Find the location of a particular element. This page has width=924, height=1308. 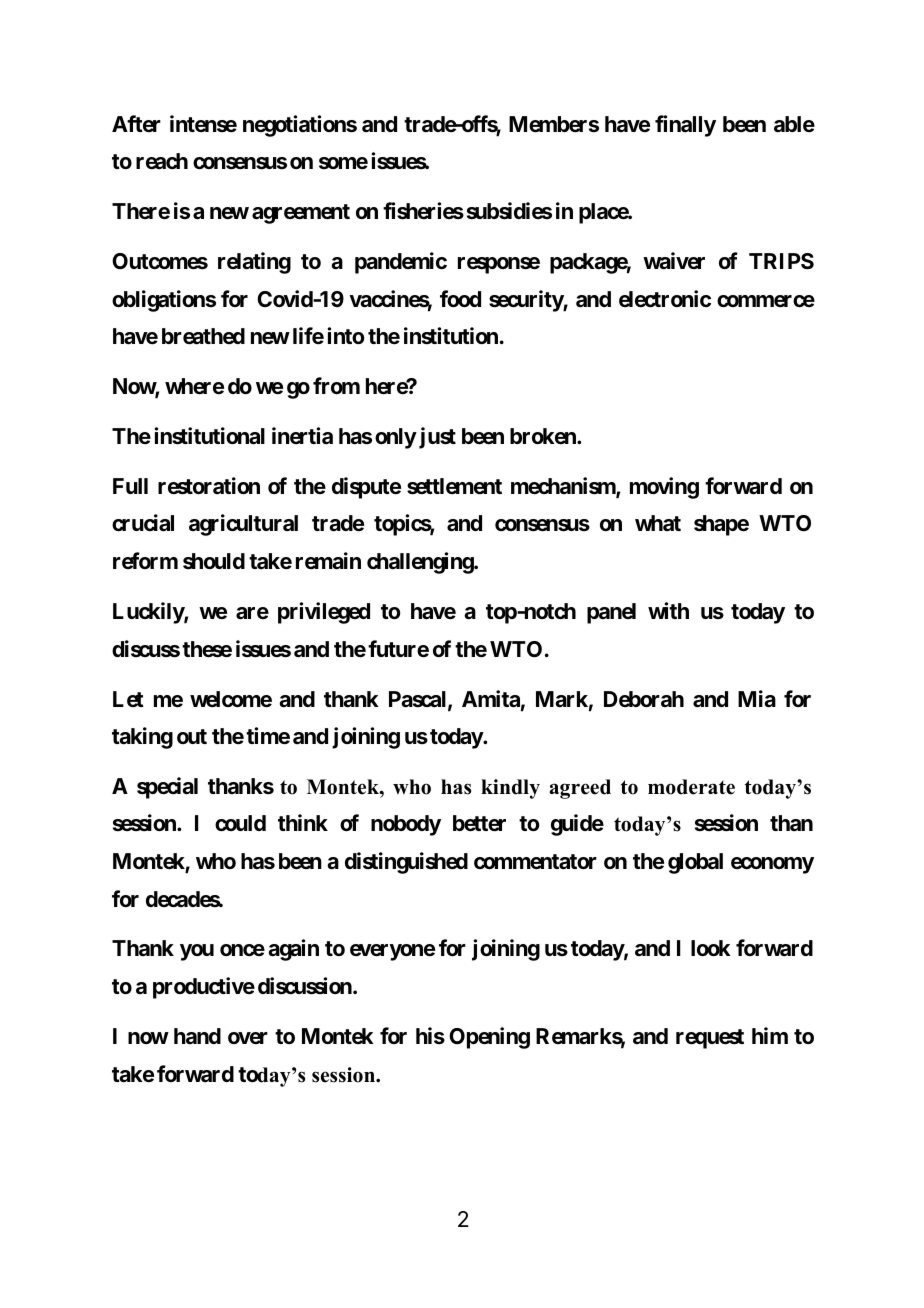

should is located at coordinates (214, 561).
